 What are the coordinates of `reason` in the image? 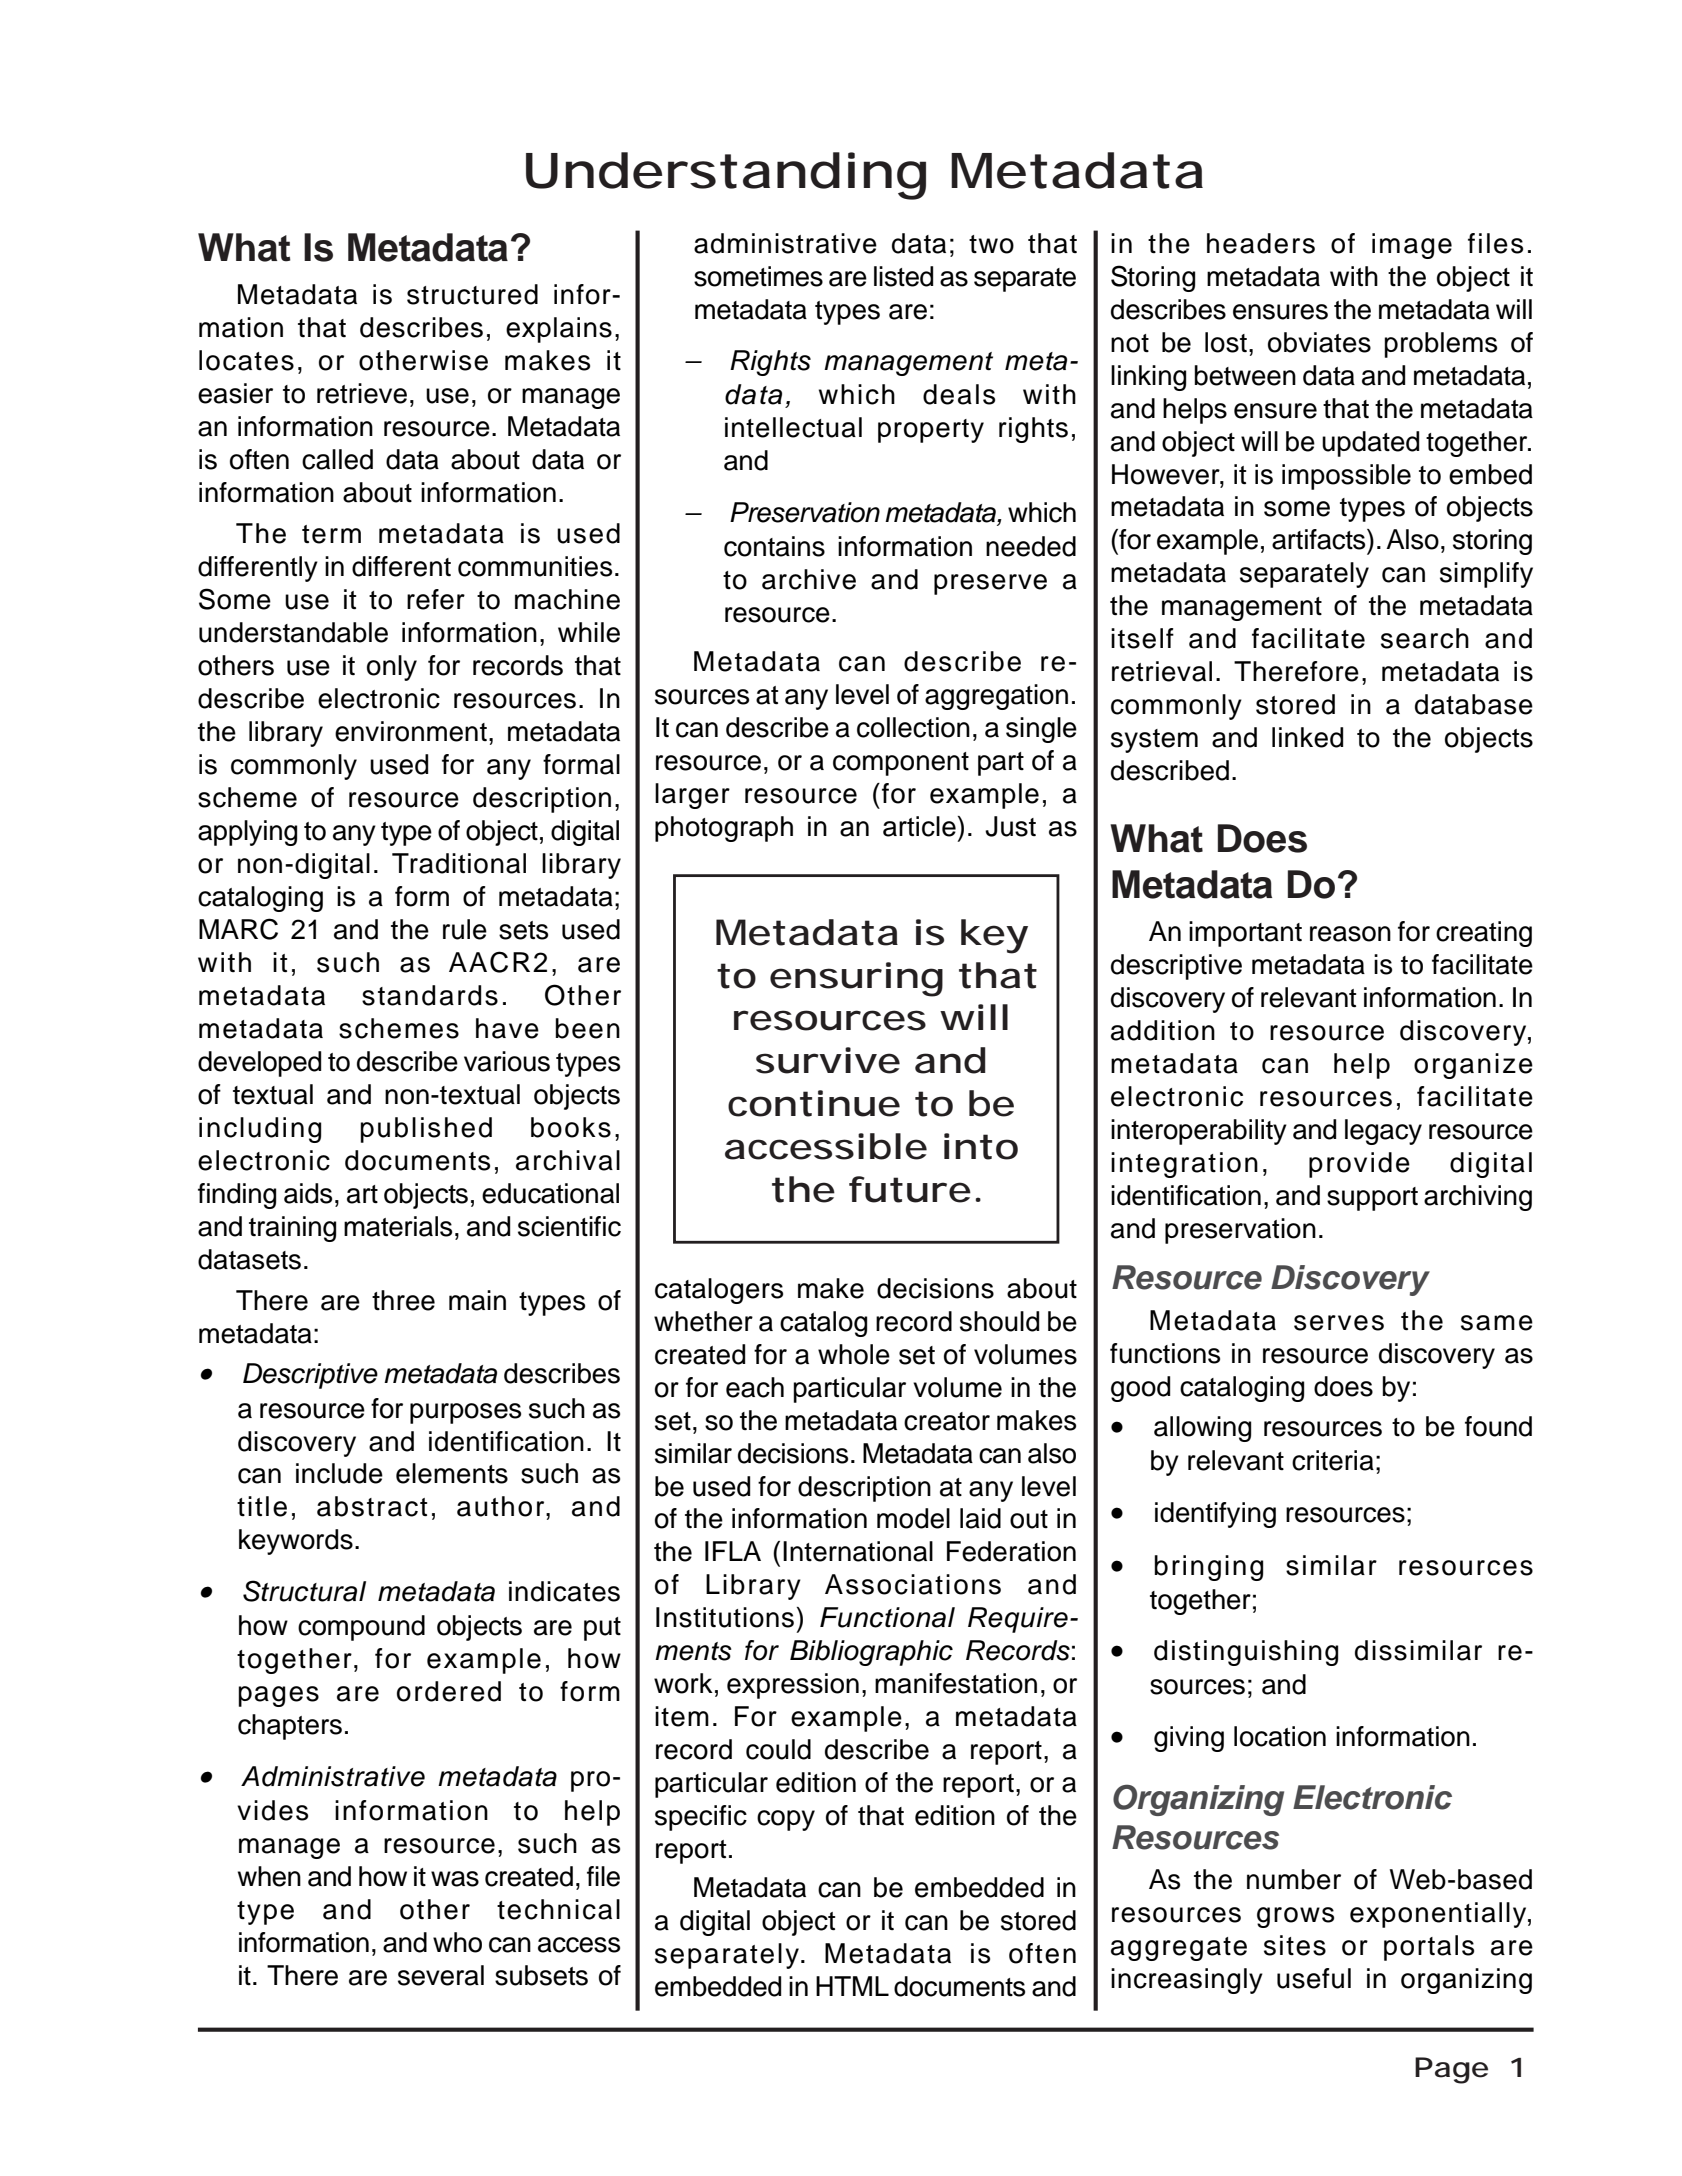 It's located at (1350, 934).
